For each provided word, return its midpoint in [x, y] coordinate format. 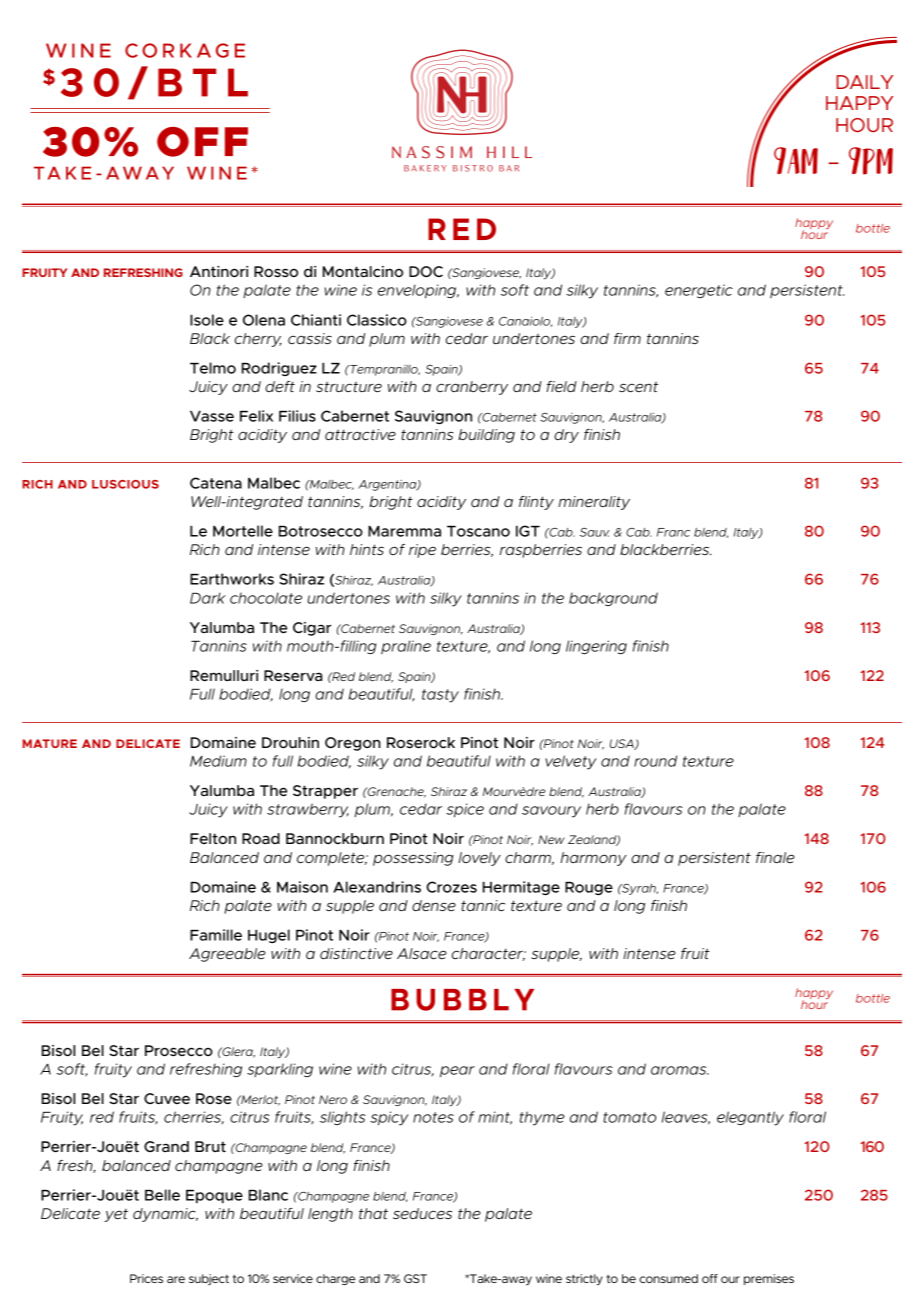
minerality [594, 503]
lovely [479, 859]
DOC [426, 271]
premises [769, 1279]
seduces [422, 1213]
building [486, 436]
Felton [213, 838]
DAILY [864, 82]
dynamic [165, 1215]
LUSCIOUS [125, 484]
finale [775, 857]
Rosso [276, 271]
